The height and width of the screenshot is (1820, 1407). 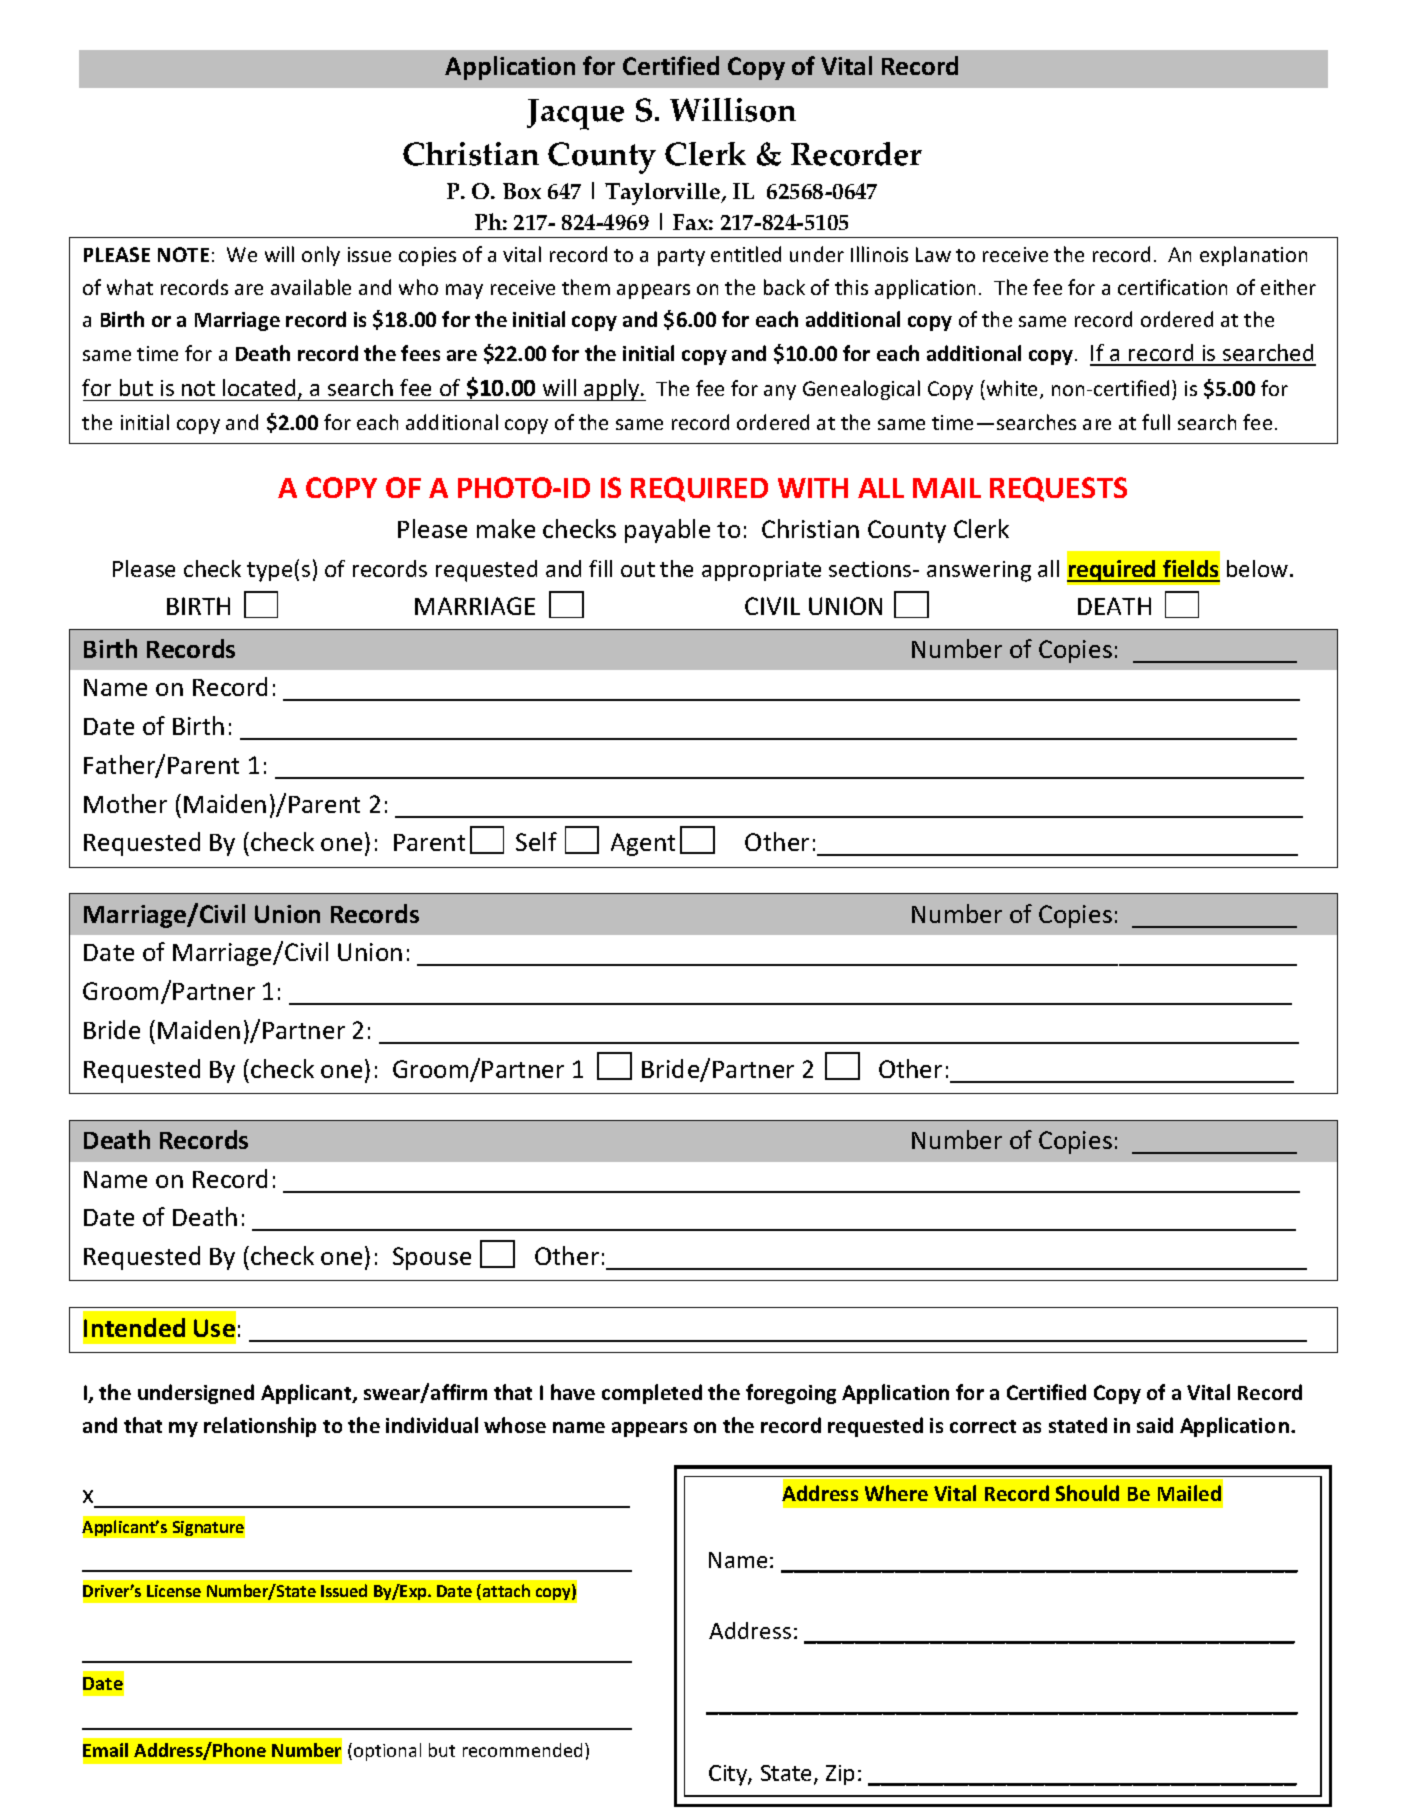 I want to click on explanation, so click(x=1253, y=256).
